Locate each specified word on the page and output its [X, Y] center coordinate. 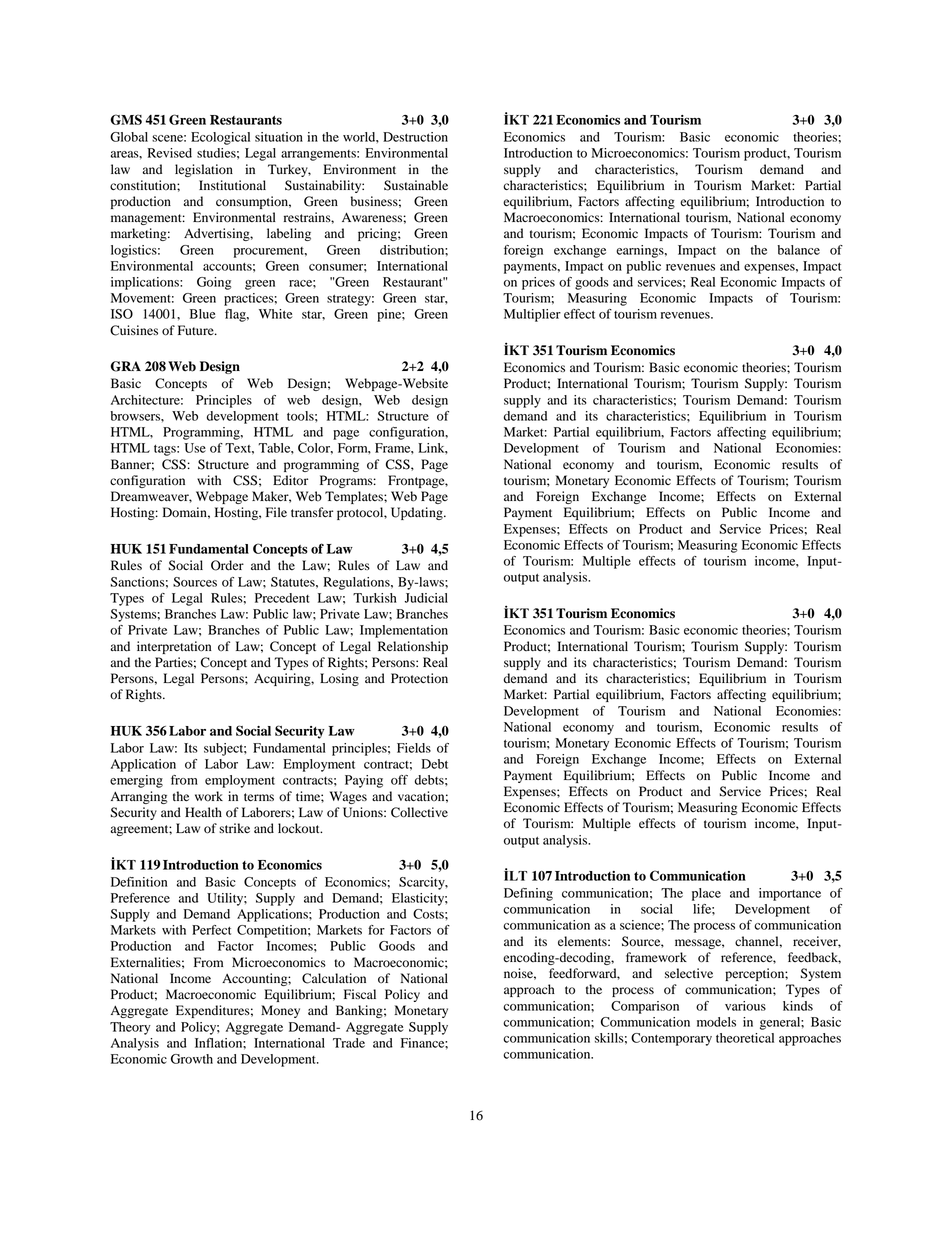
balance [799, 250]
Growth [192, 1059]
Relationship [413, 647]
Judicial [426, 598]
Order [227, 565]
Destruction [415, 137]
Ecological [220, 138]
